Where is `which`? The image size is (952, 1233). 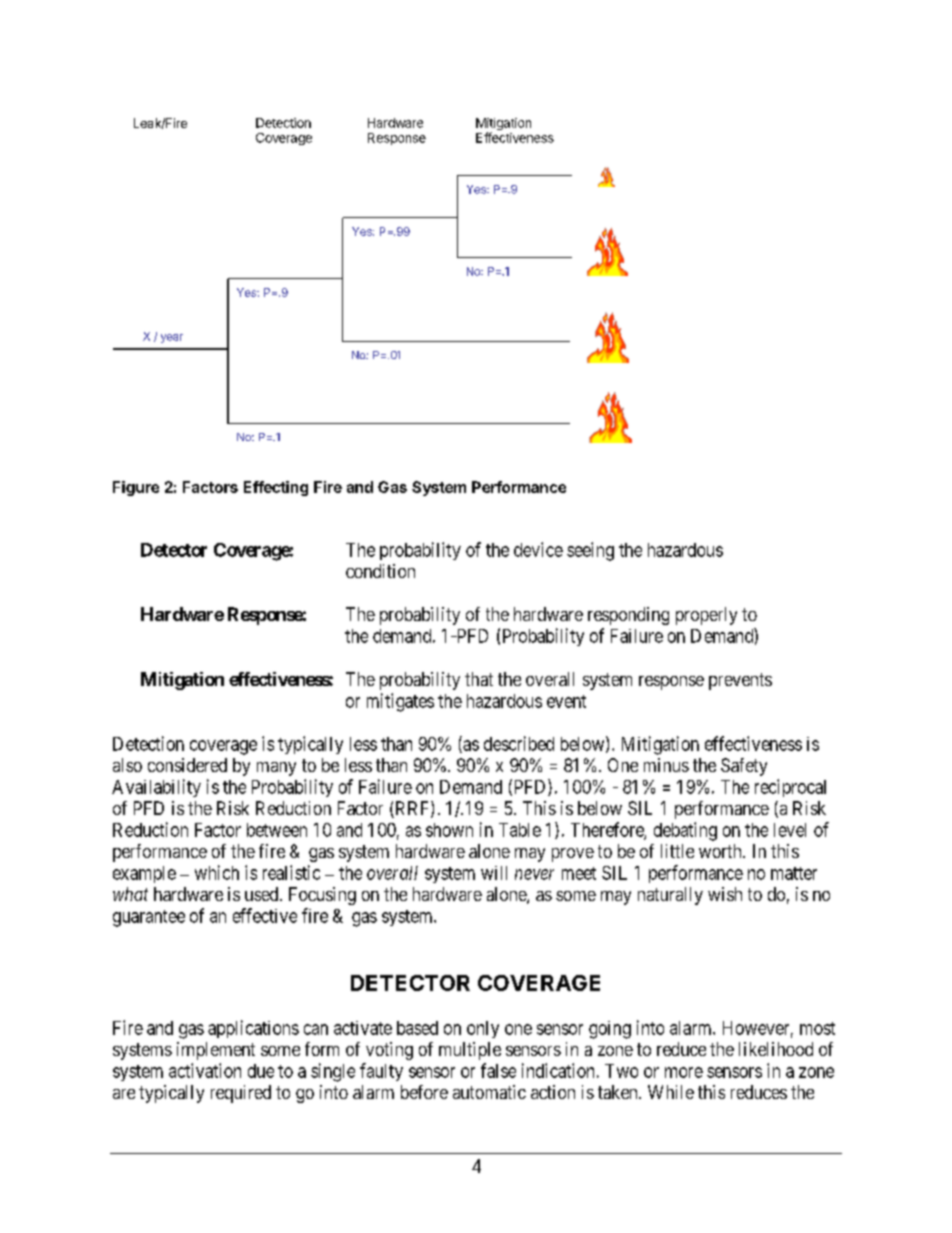 which is located at coordinates (217, 872).
